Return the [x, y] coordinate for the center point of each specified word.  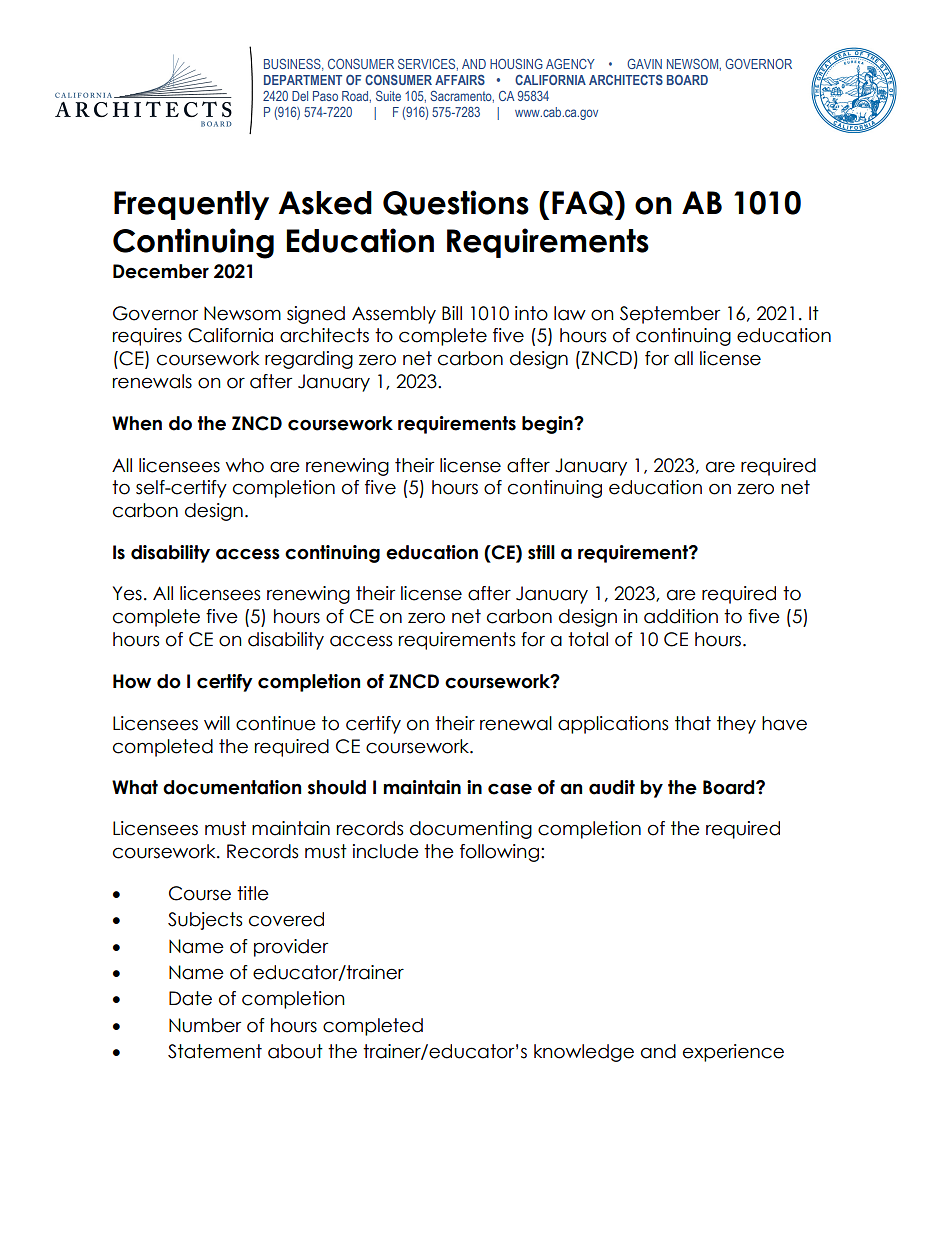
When [137, 423]
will [217, 723]
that [693, 723]
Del [300, 96]
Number [205, 1025]
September [670, 315]
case [510, 789]
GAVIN [644, 64]
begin [548, 425]
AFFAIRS [460, 80]
